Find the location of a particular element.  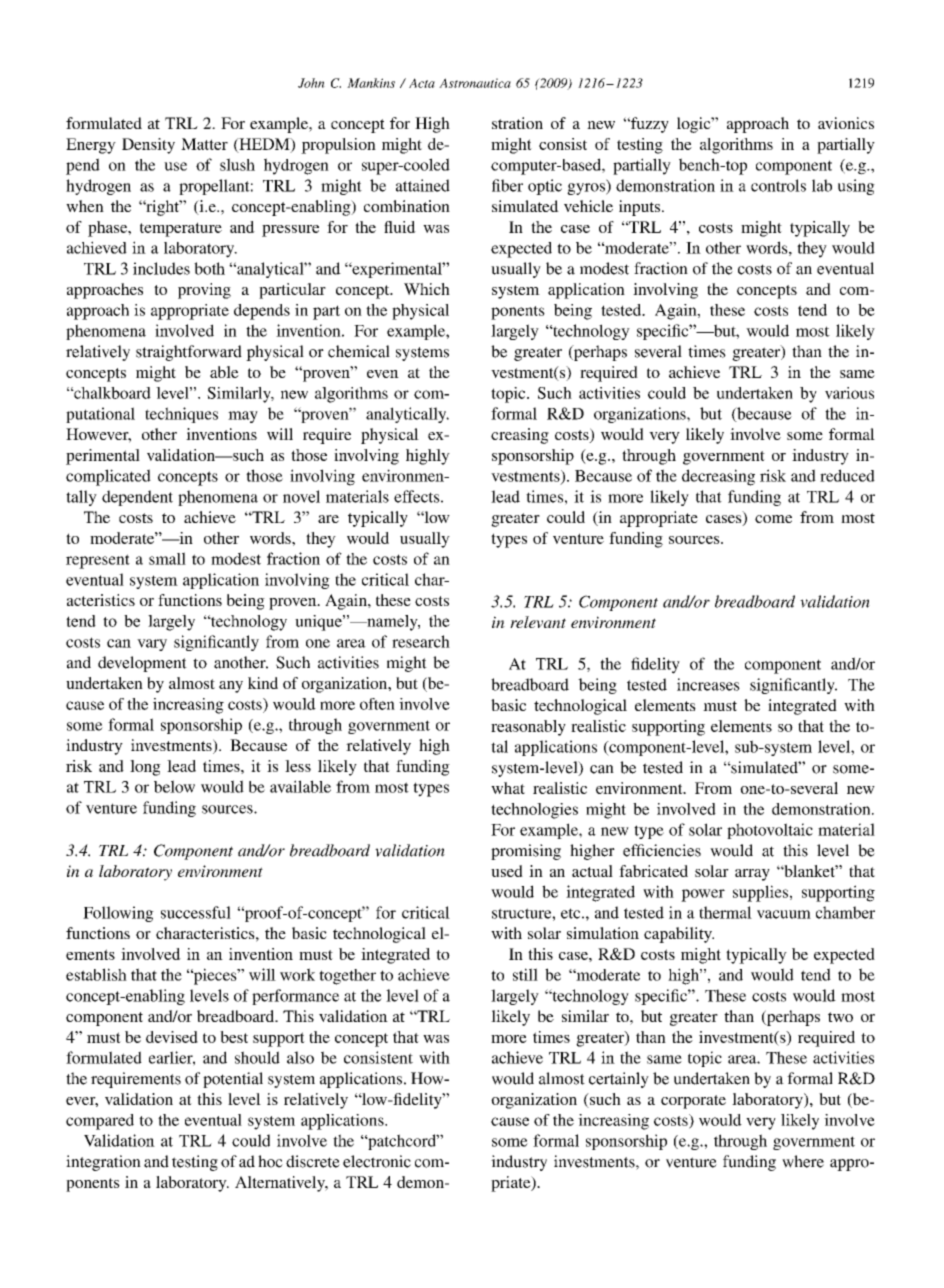

integration is located at coordinates (103, 1163).
